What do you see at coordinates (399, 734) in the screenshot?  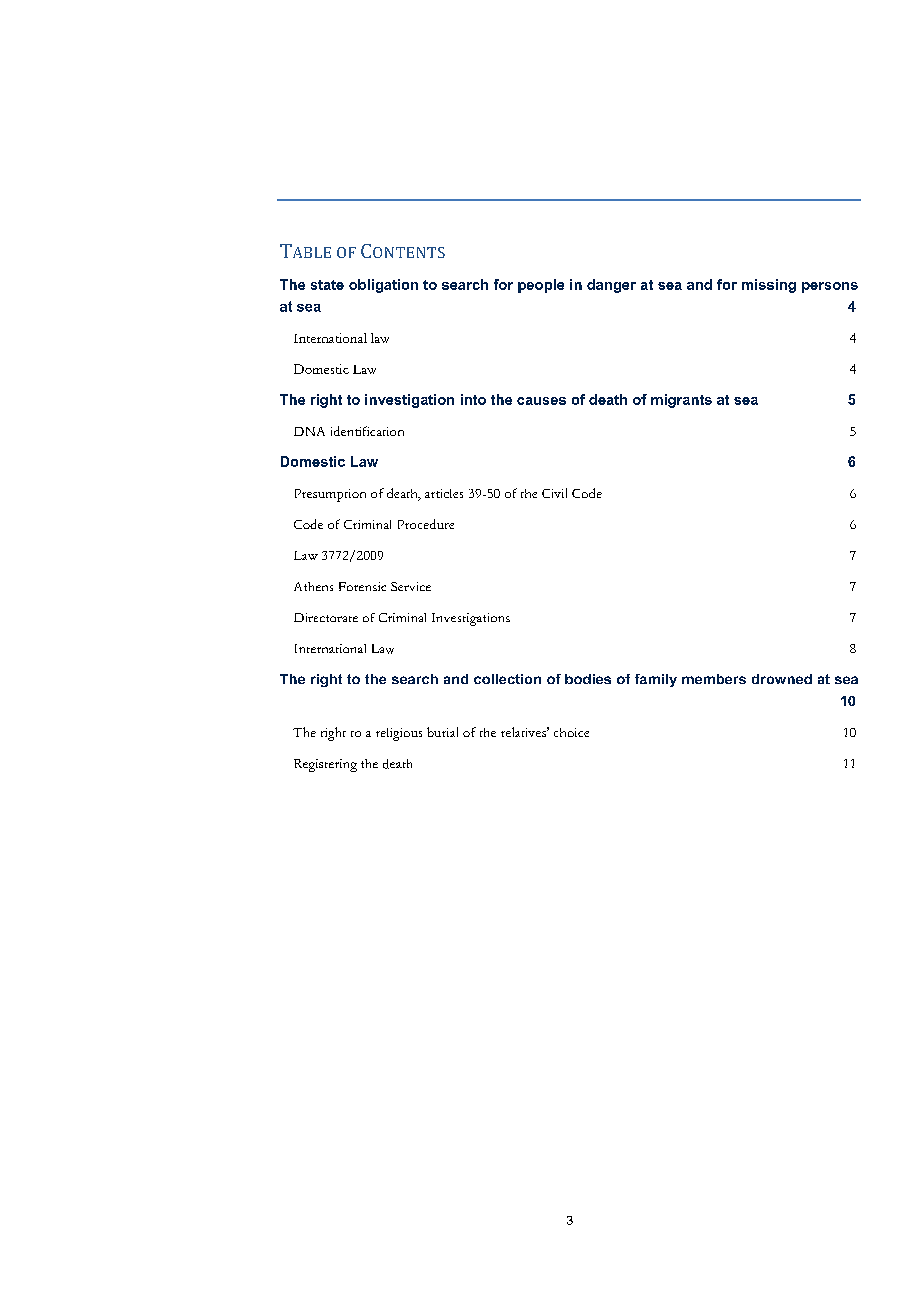 I see `religious` at bounding box center [399, 734].
